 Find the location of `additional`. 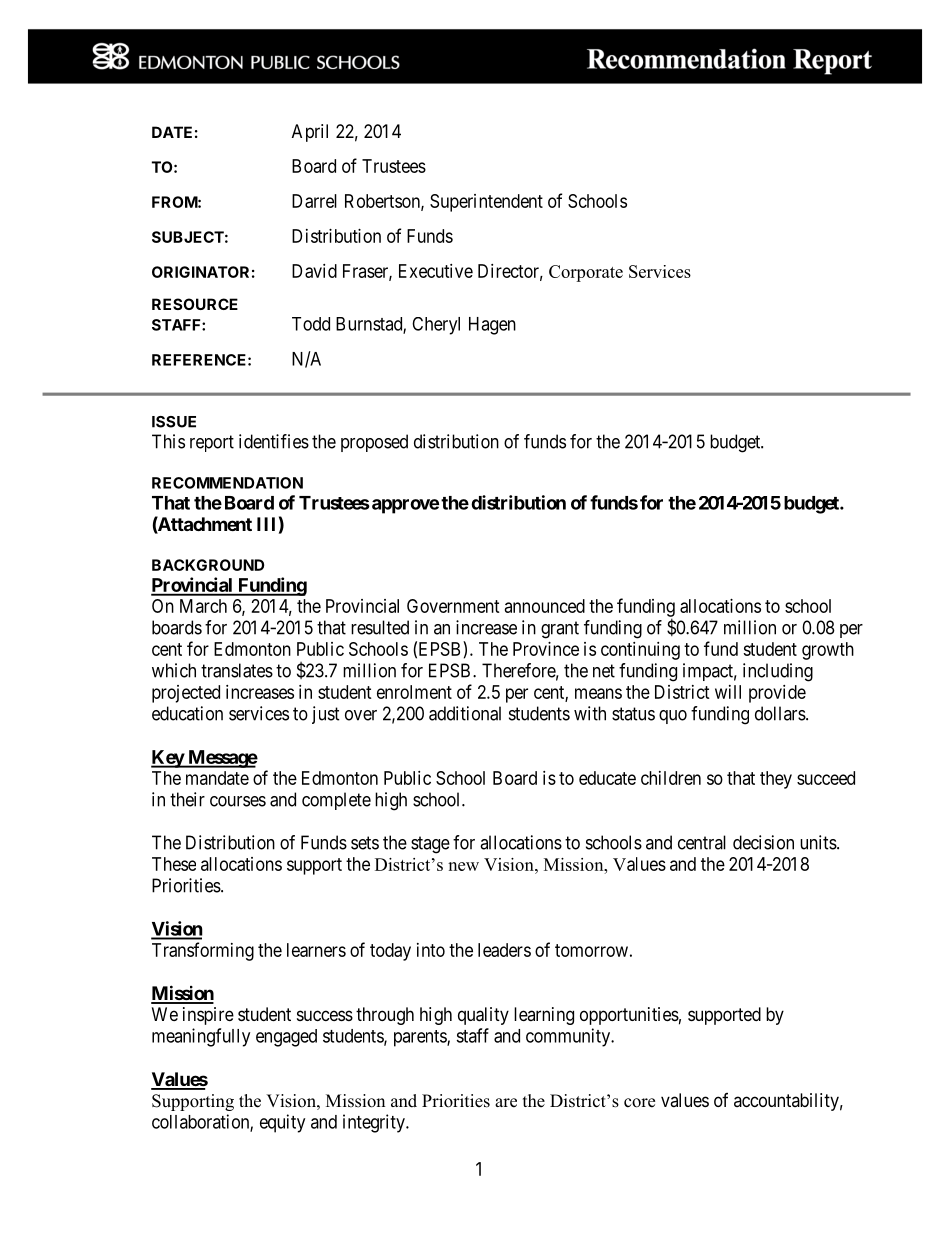

additional is located at coordinates (465, 713).
